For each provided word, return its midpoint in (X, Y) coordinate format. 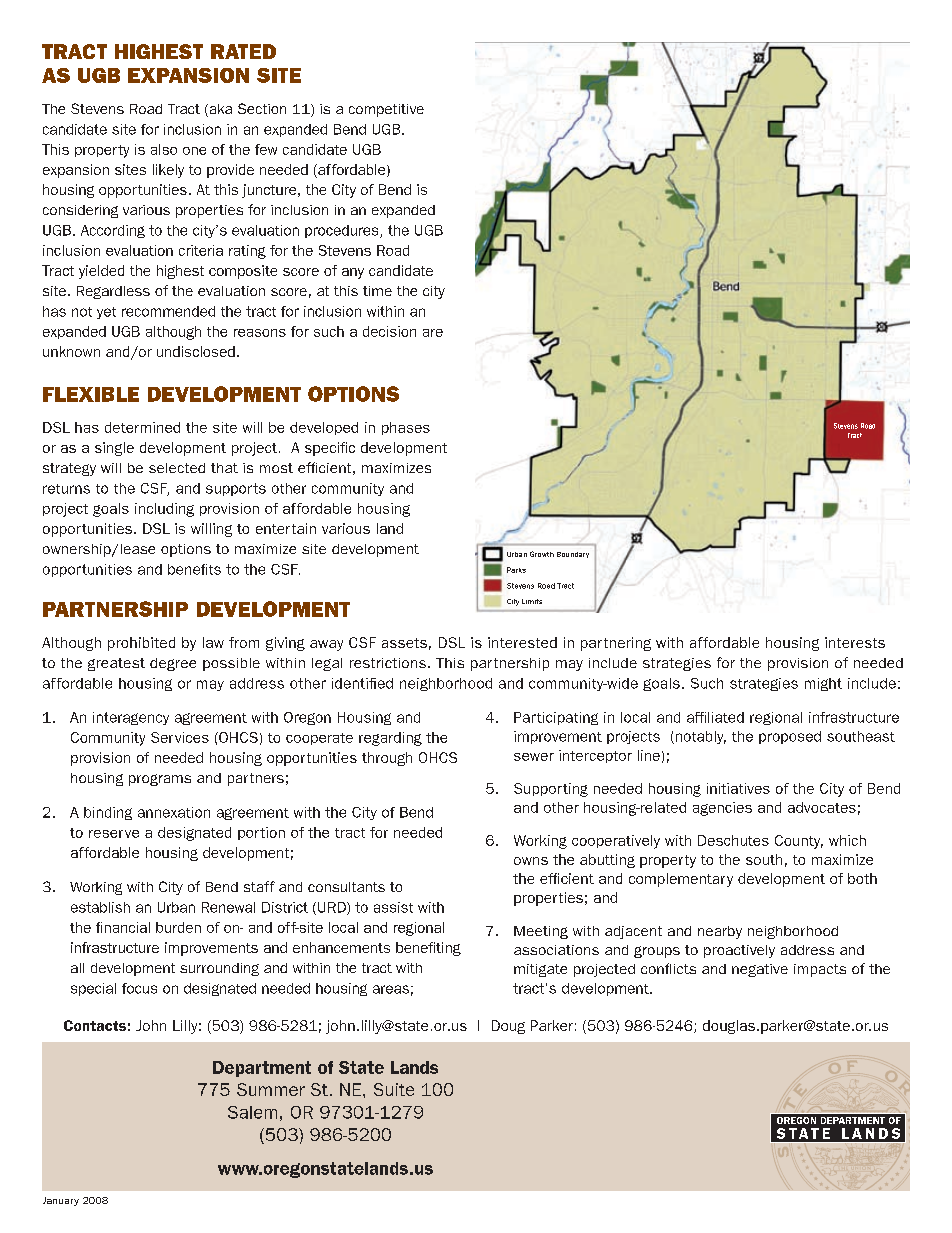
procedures (343, 231)
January (61, 1201)
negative (760, 970)
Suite (394, 1089)
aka (219, 110)
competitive (386, 110)
